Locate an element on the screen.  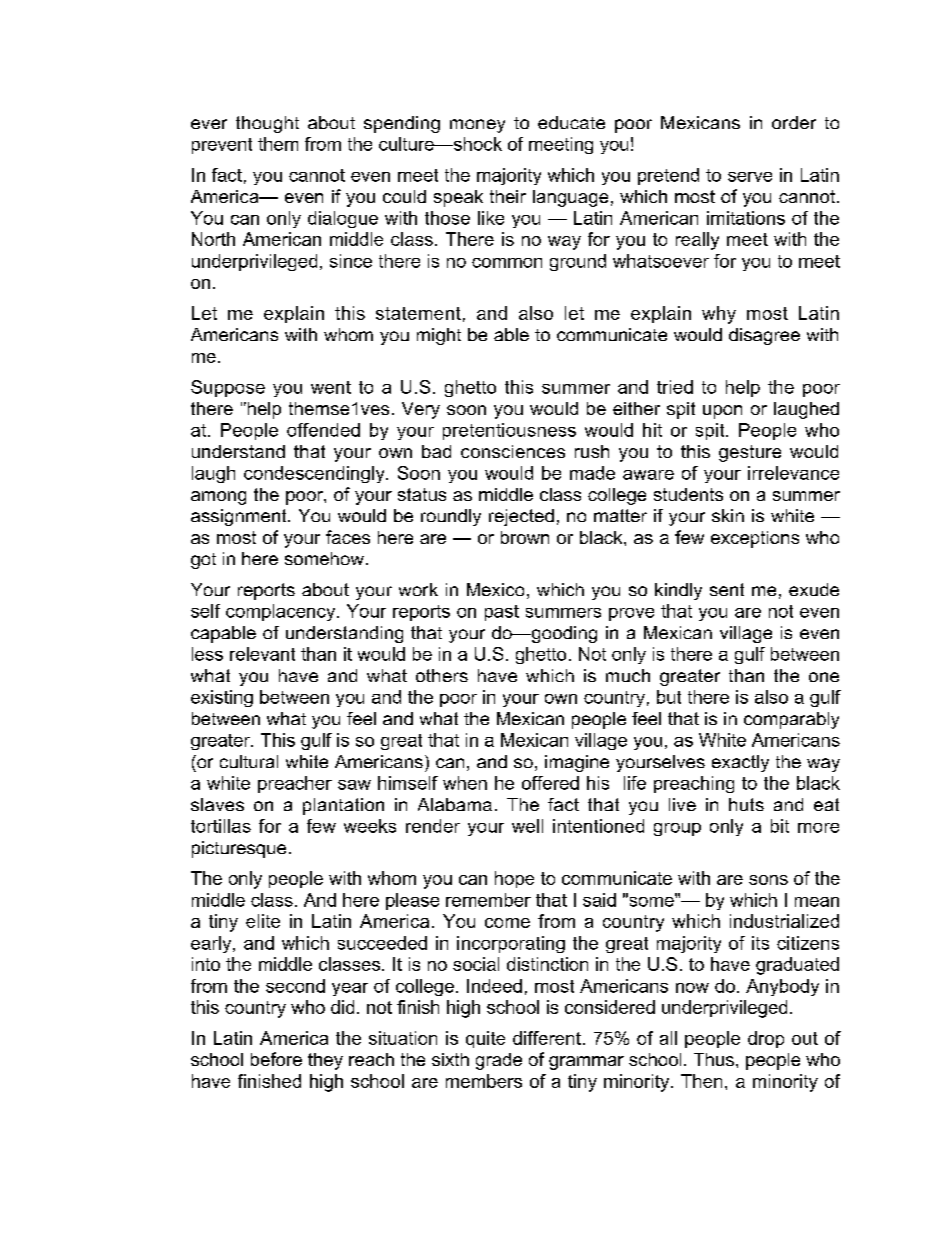
serve is located at coordinates (750, 177).
